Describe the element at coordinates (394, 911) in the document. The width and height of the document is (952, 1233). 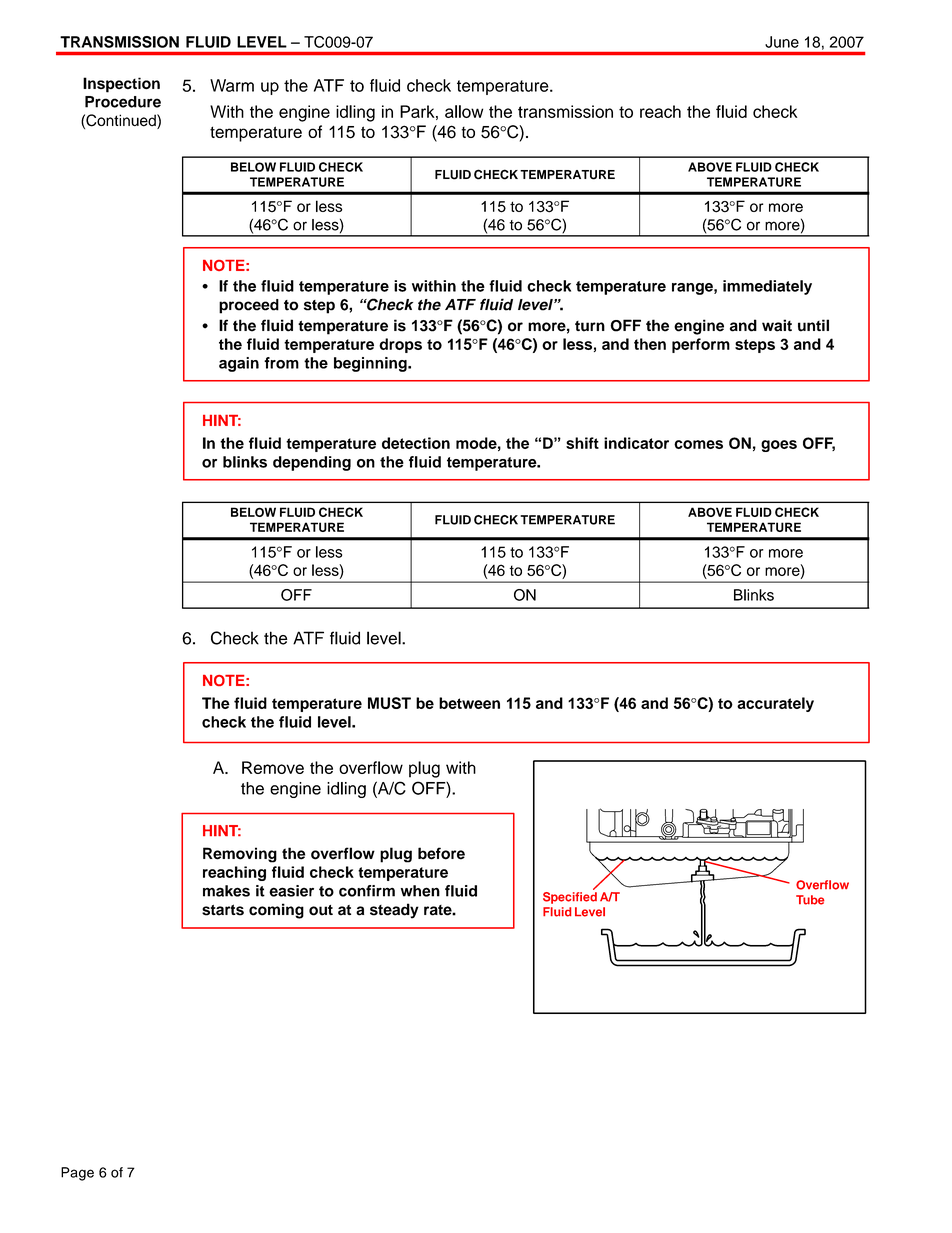
I see `steady` at that location.
